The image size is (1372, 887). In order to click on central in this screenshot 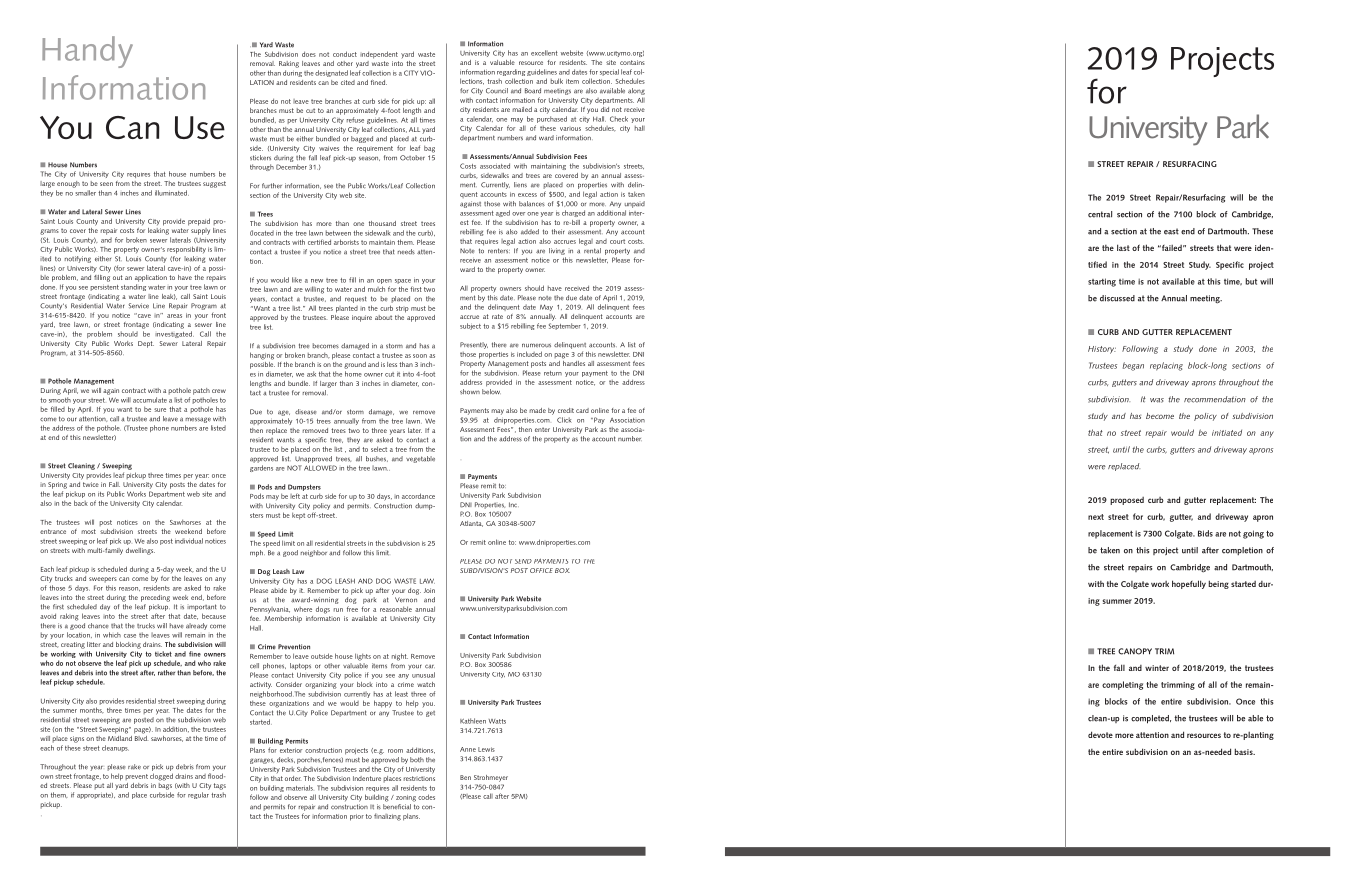, I will do `click(1100, 214)`.
